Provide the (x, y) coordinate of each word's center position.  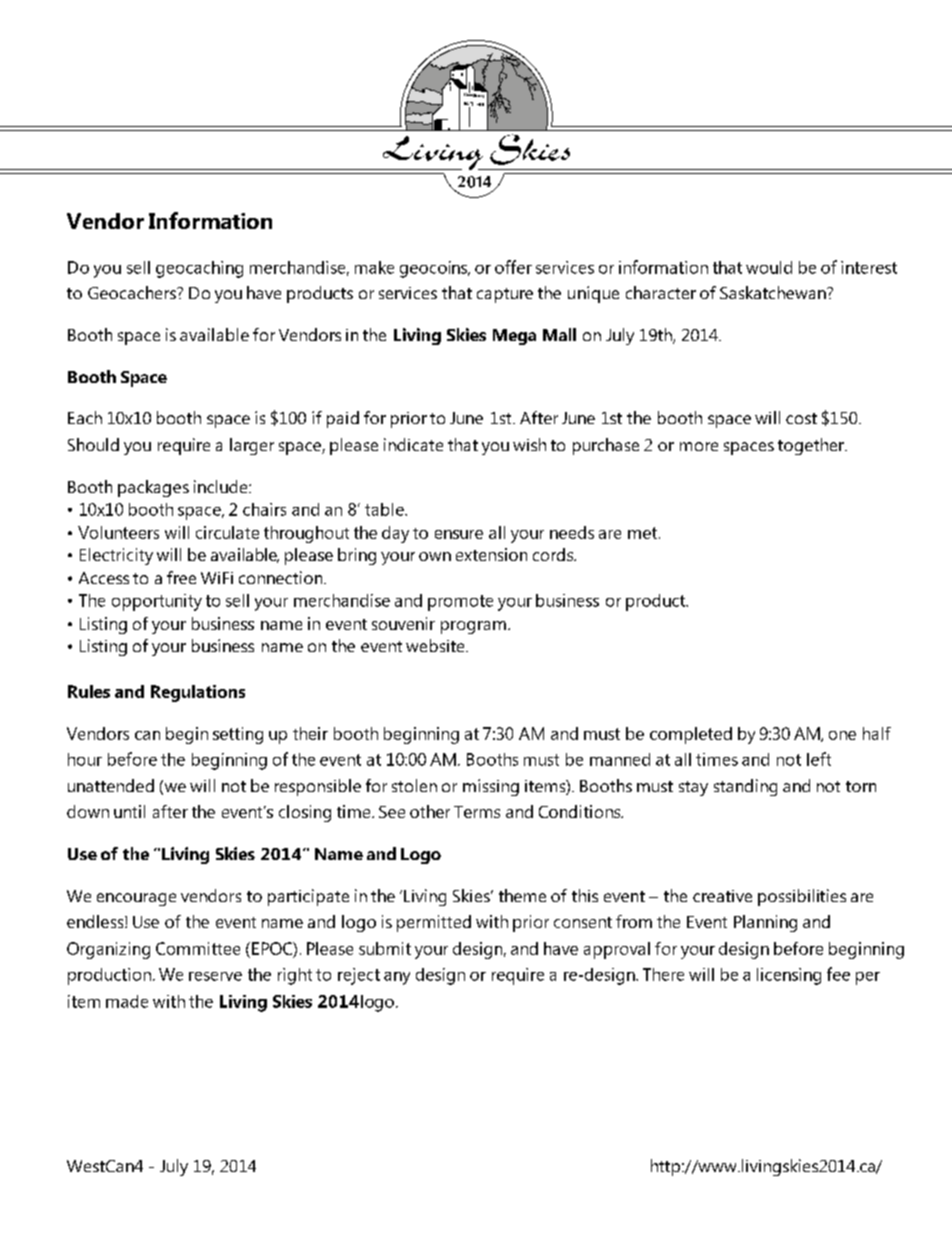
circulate (227, 532)
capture (505, 295)
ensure (459, 534)
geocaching (199, 269)
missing (491, 787)
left (819, 759)
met (644, 533)
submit (385, 948)
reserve (215, 976)
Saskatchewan (774, 292)
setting (238, 735)
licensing (789, 976)
